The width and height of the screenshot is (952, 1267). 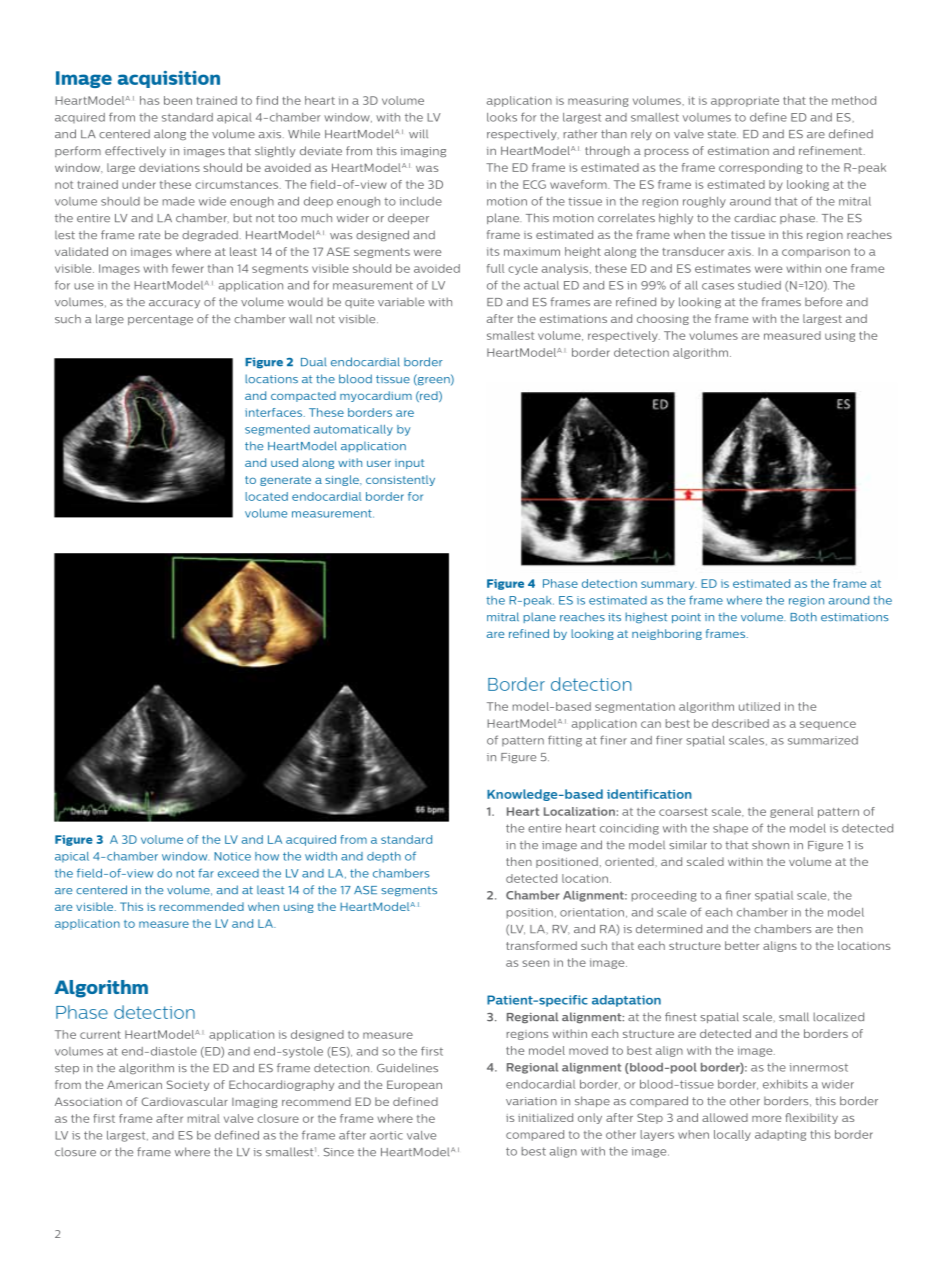 What do you see at coordinates (531, 1101) in the screenshot?
I see `variation` at bounding box center [531, 1101].
